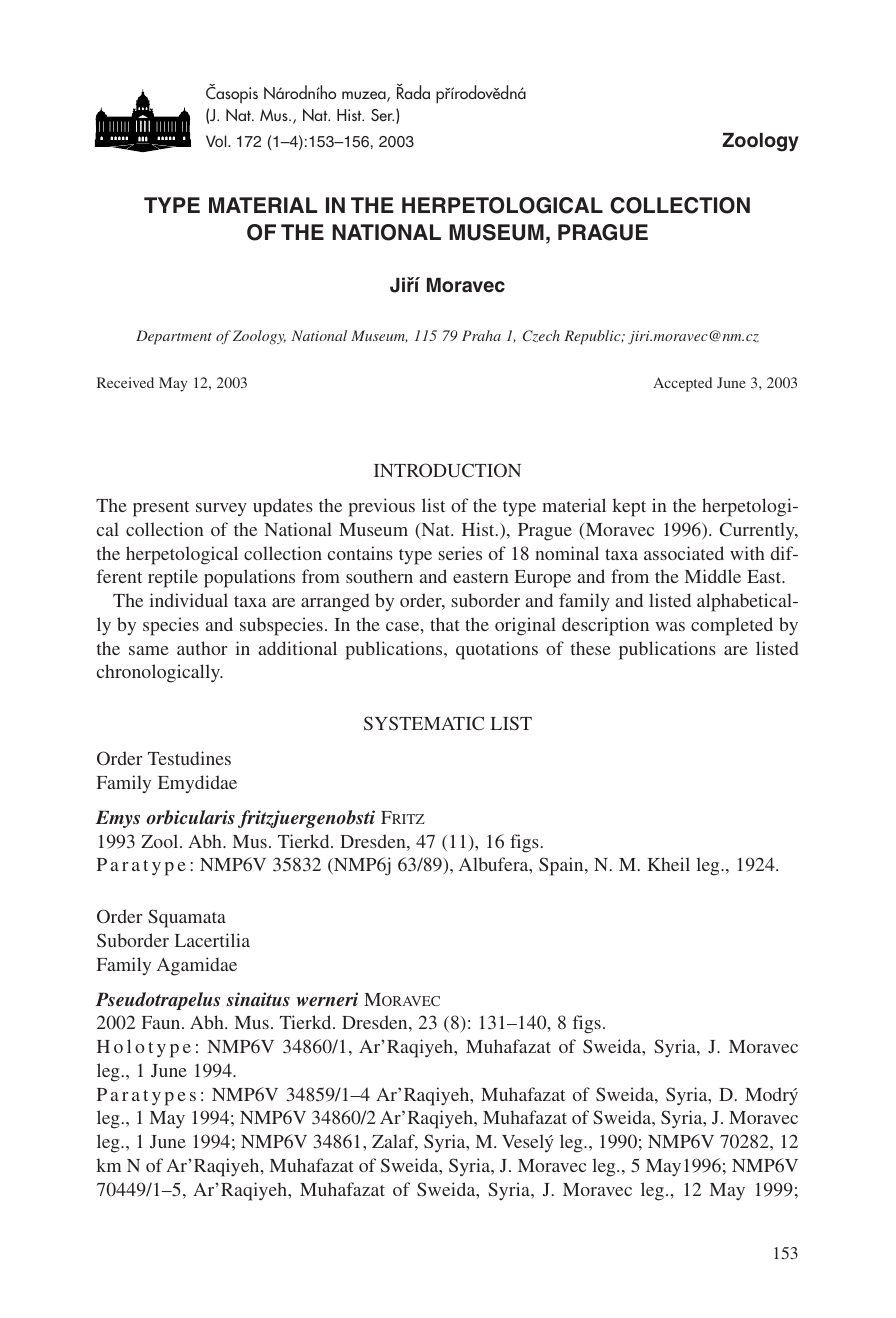  I want to click on Faun, so click(162, 1022).
